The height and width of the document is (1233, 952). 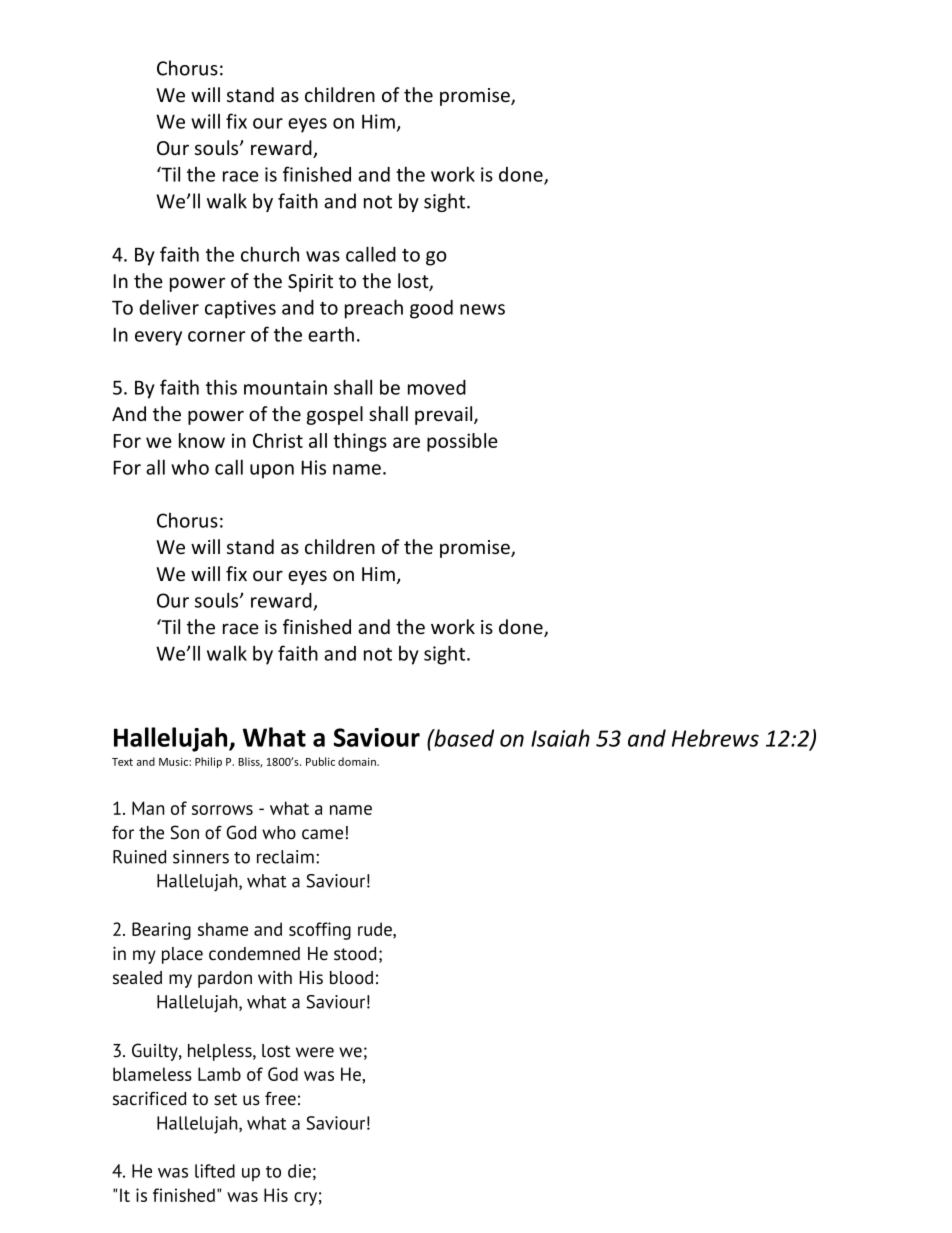 What do you see at coordinates (431, 309) in the document?
I see `good` at bounding box center [431, 309].
